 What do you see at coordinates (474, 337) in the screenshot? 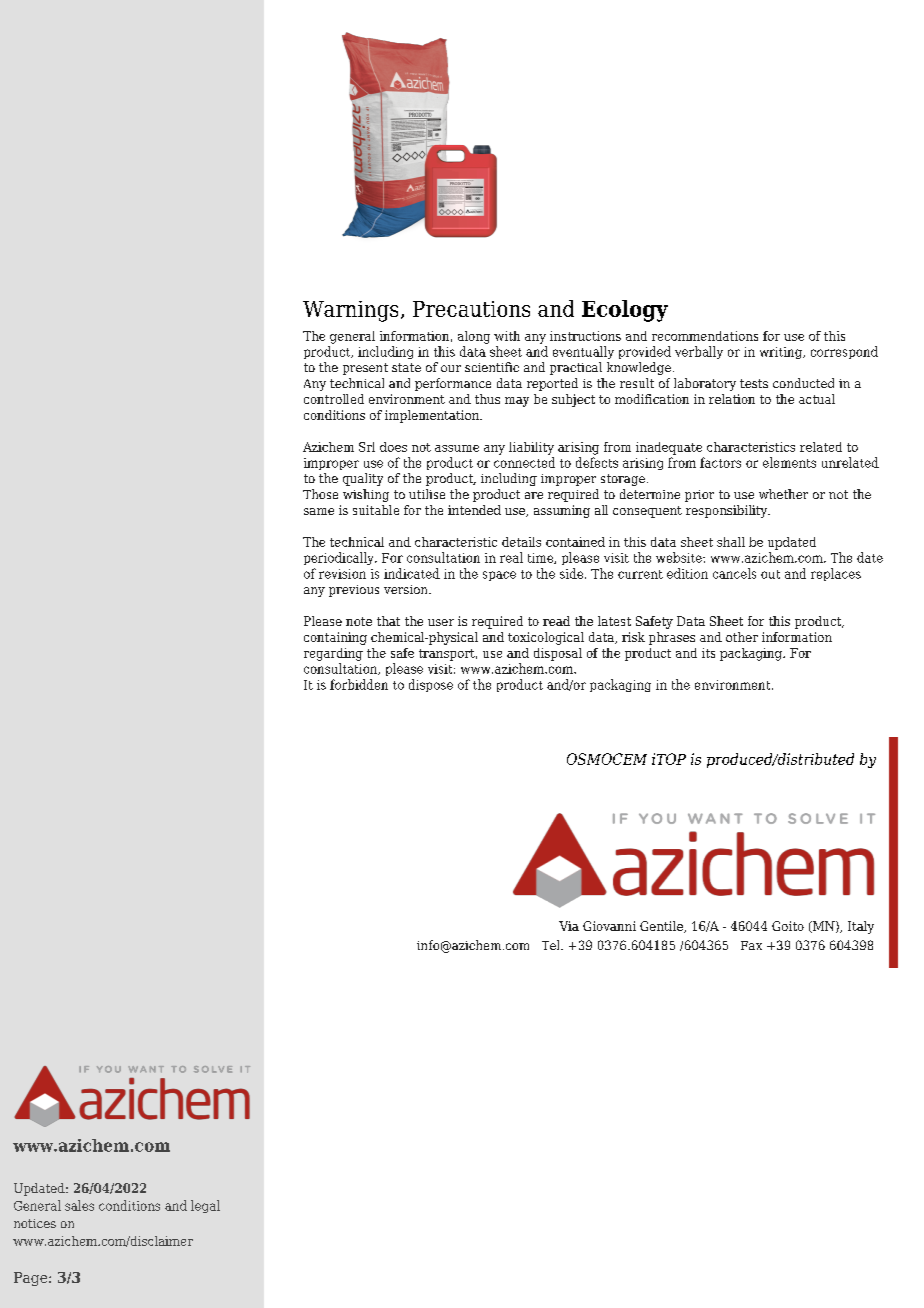
I see `along` at bounding box center [474, 337].
